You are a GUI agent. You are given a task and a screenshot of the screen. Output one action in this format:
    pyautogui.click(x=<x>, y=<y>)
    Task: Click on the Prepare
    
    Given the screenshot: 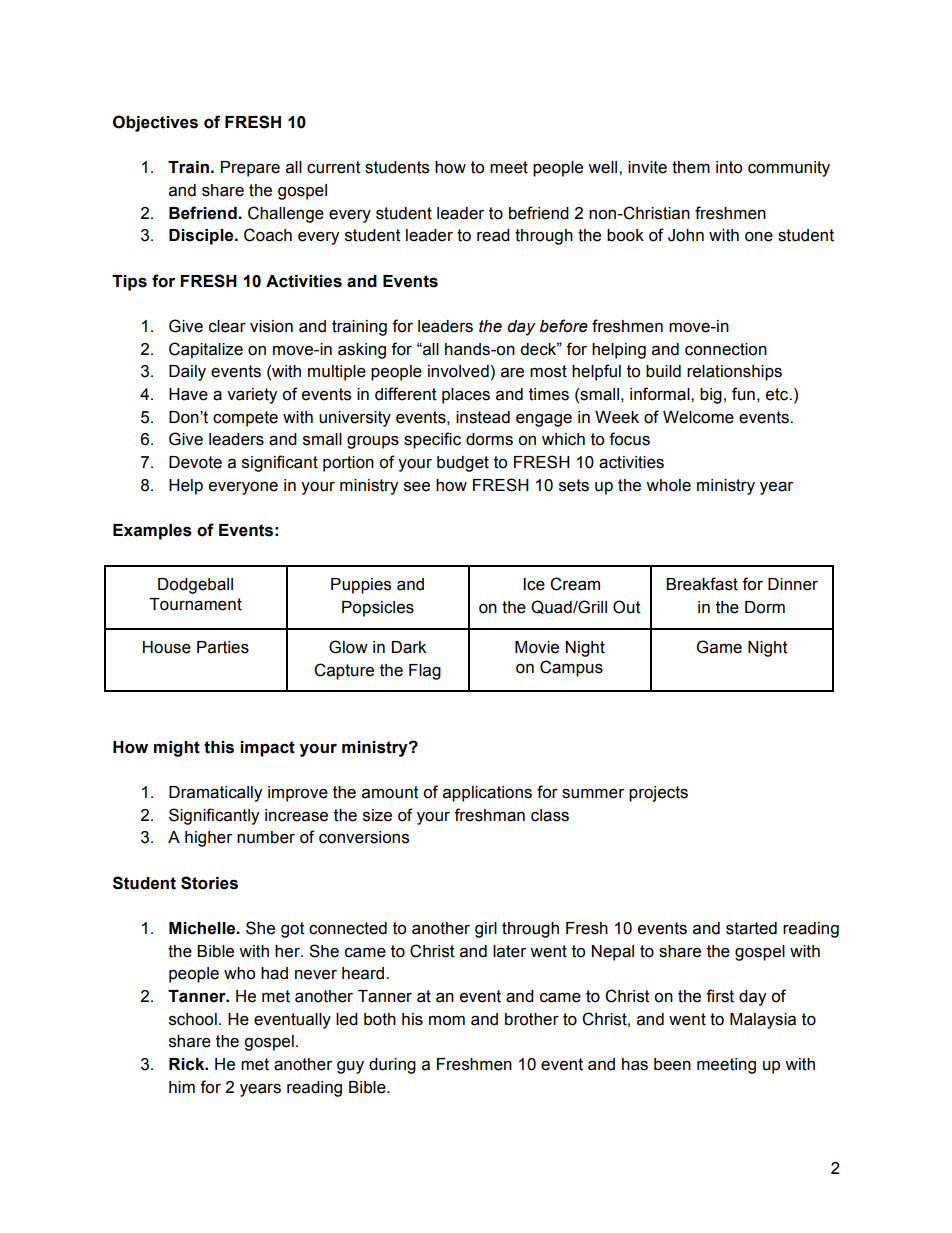 What is the action you would take?
    pyautogui.click(x=250, y=169)
